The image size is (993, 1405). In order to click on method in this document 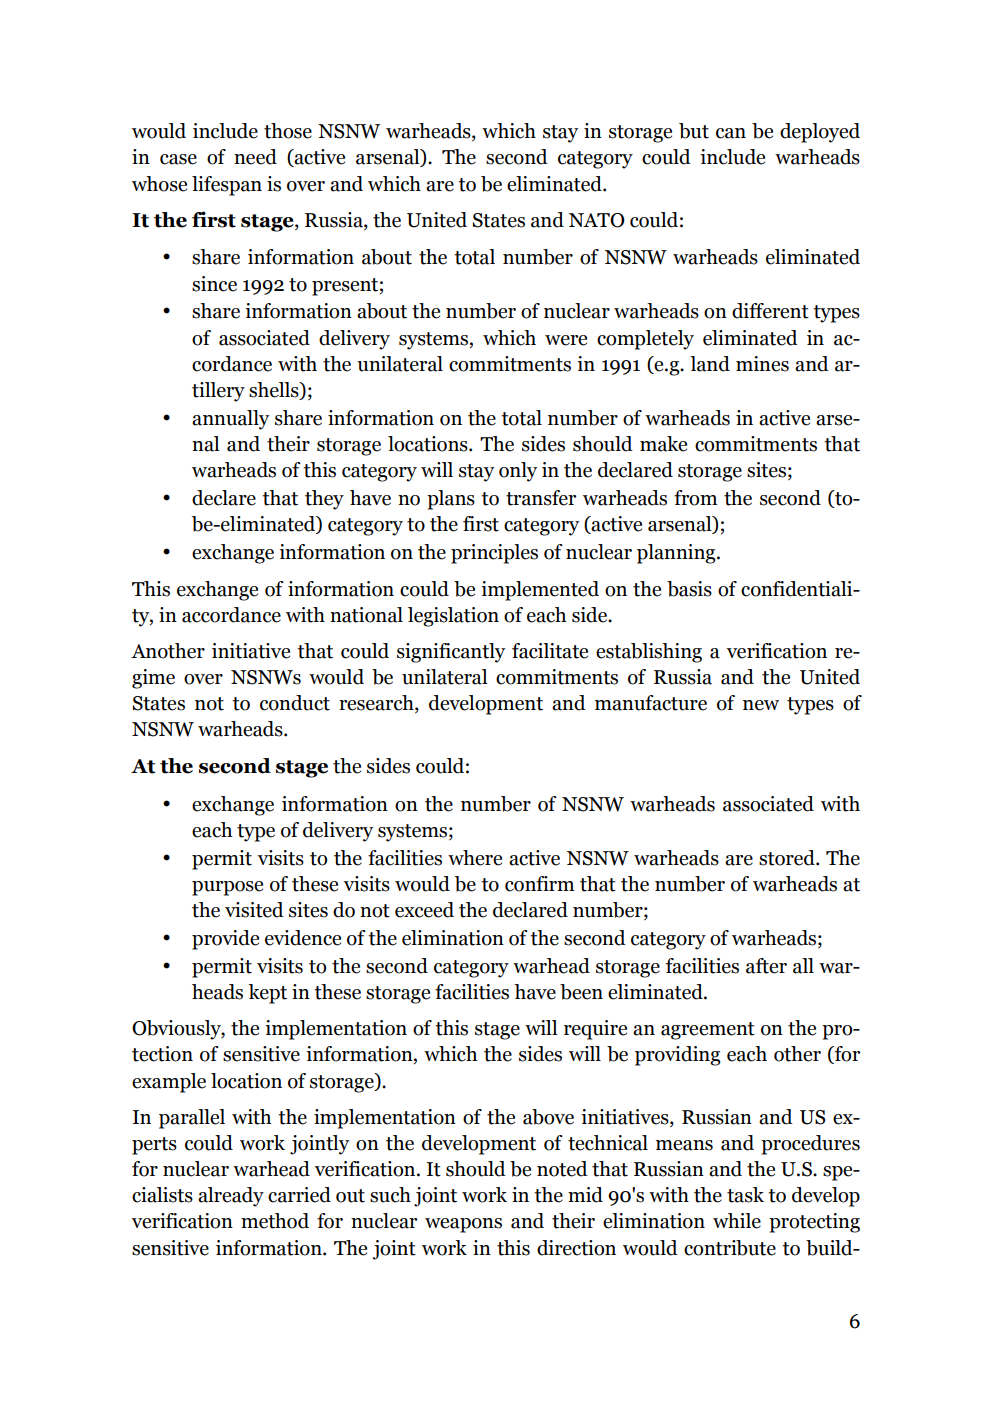, I will do `click(275, 1221)`.
